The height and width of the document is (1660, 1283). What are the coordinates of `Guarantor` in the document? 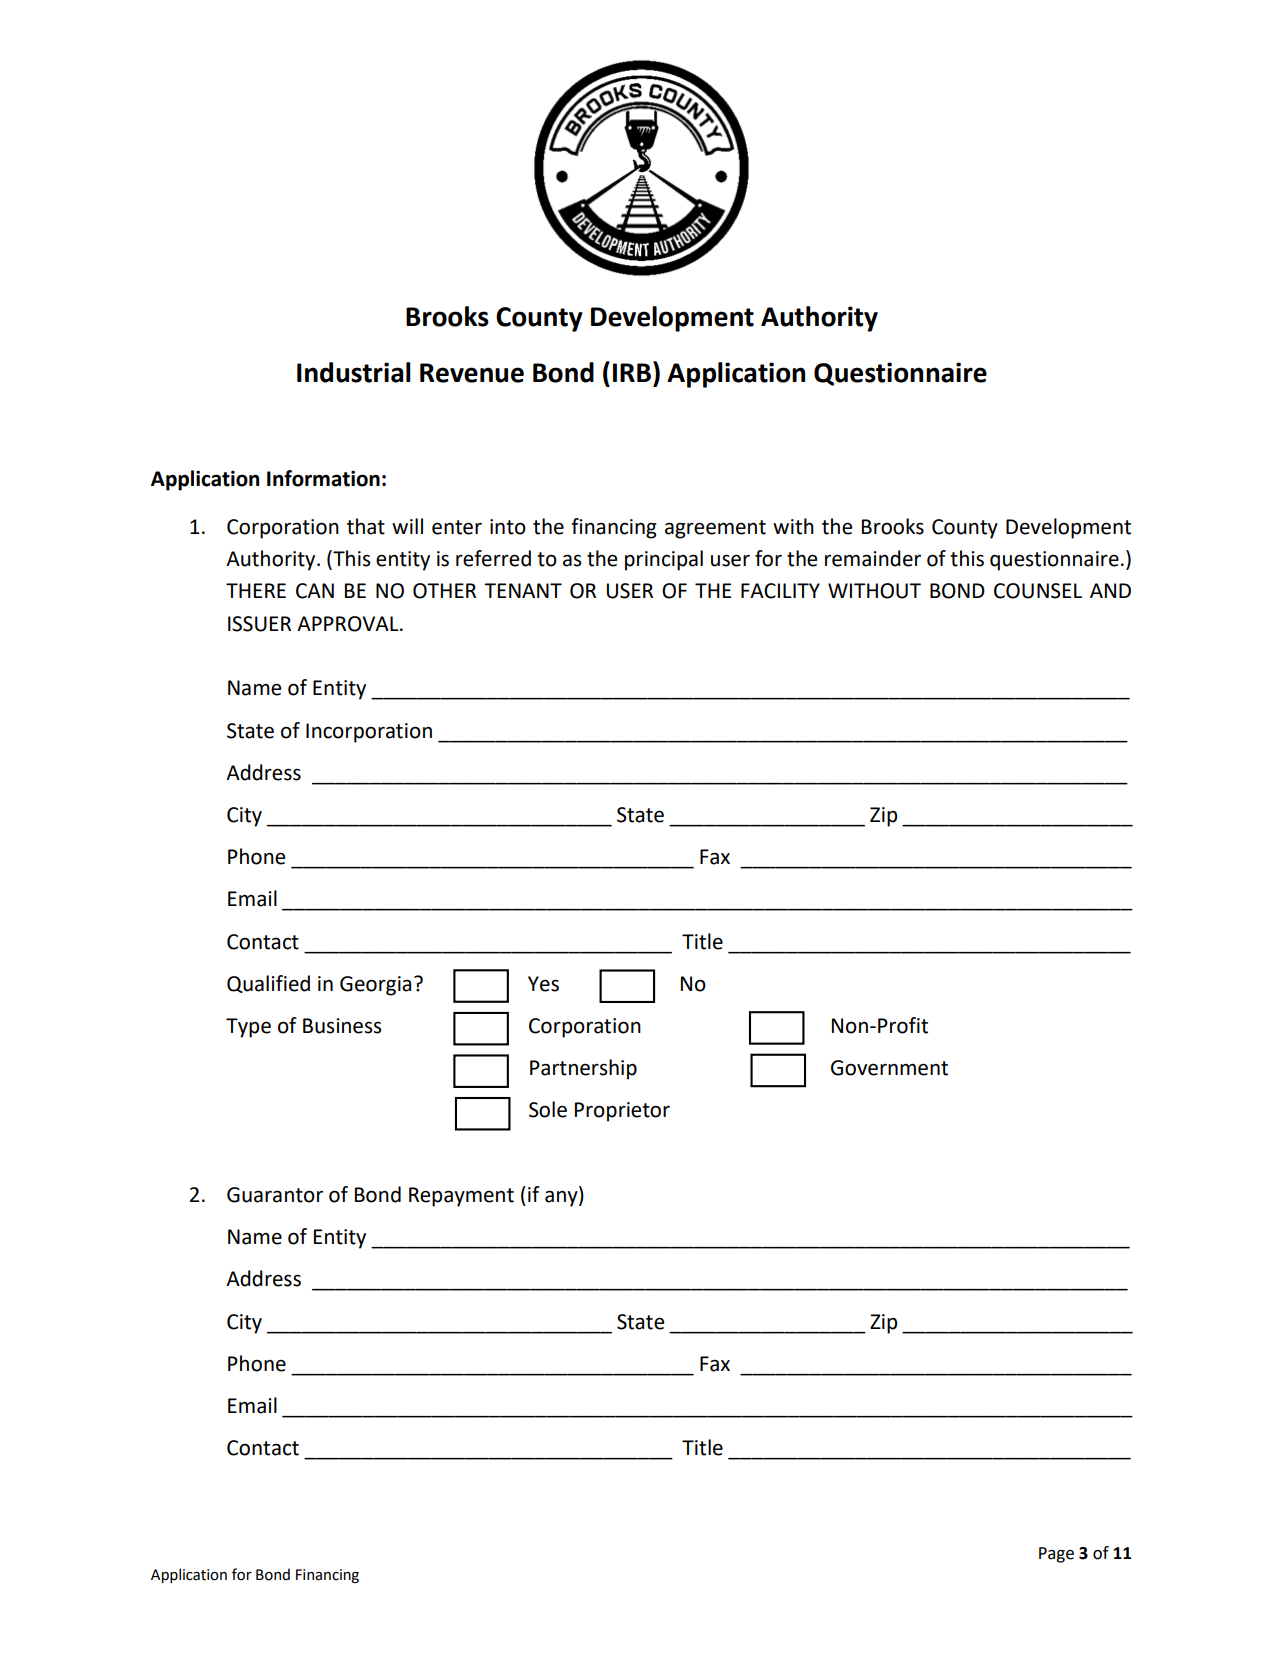 It's located at (275, 1195).
